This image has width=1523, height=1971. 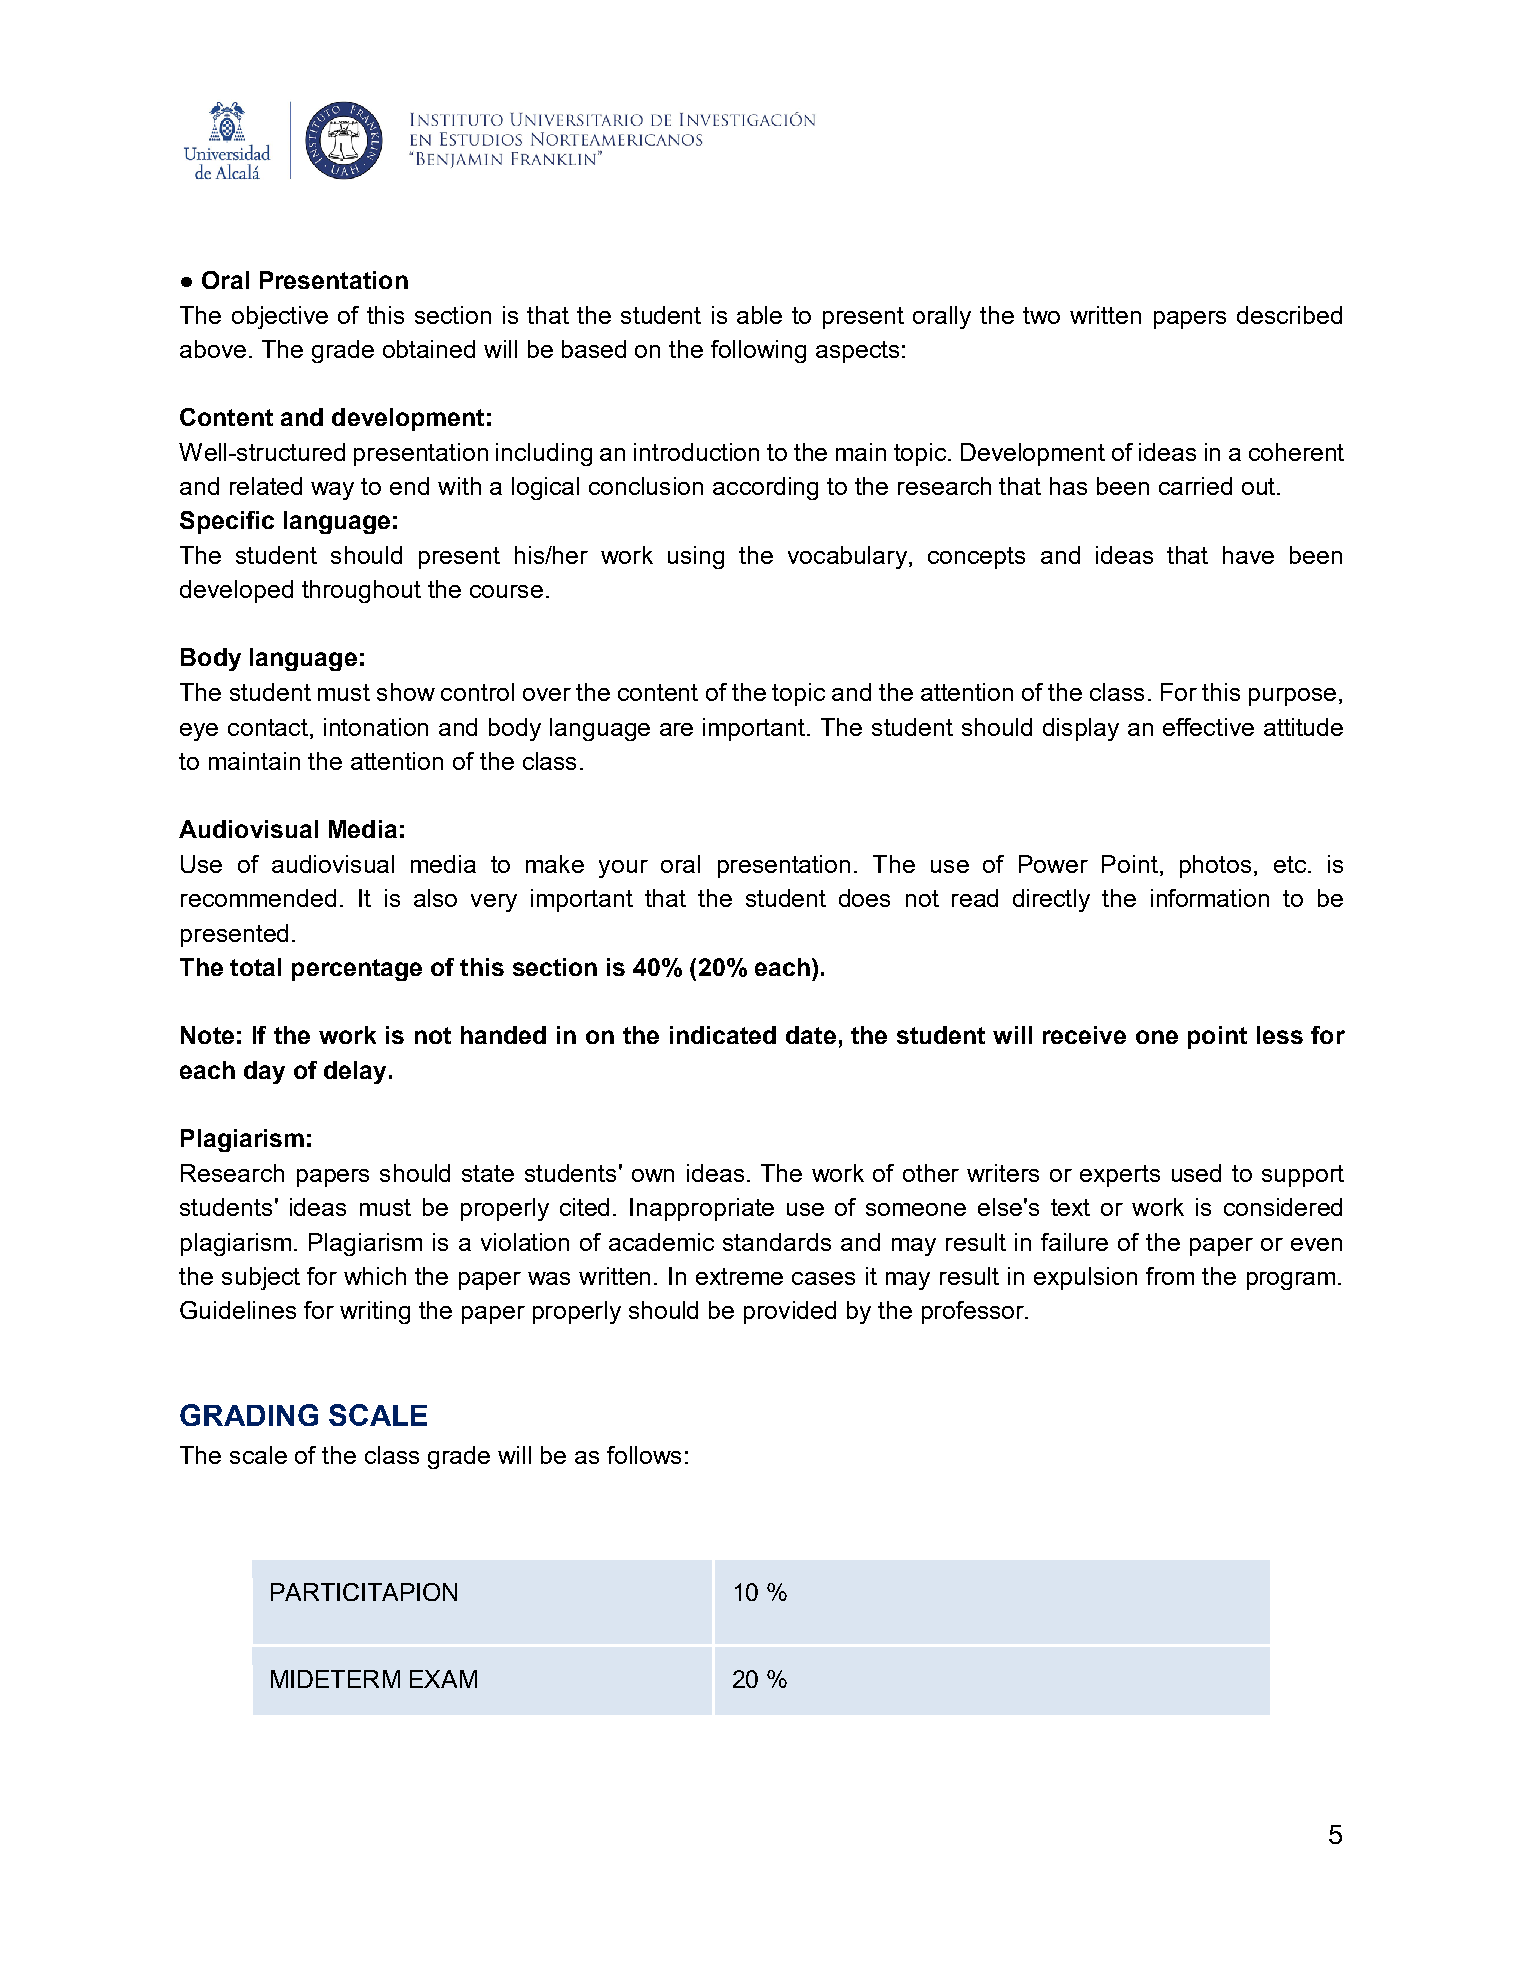 What do you see at coordinates (375, 1276) in the image?
I see `which` at bounding box center [375, 1276].
